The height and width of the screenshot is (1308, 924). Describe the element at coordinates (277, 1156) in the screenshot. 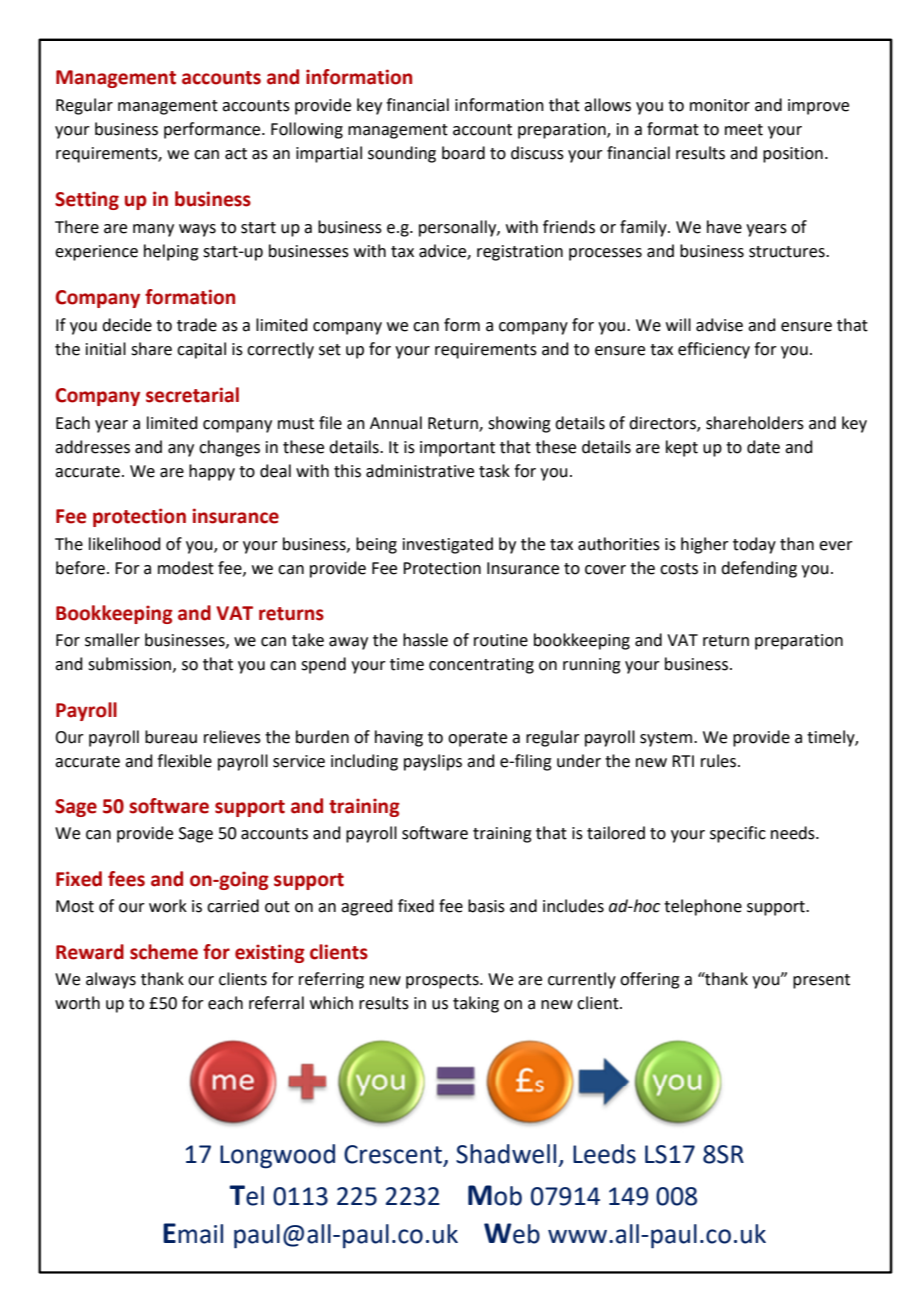

I see `Longwood` at that location.
